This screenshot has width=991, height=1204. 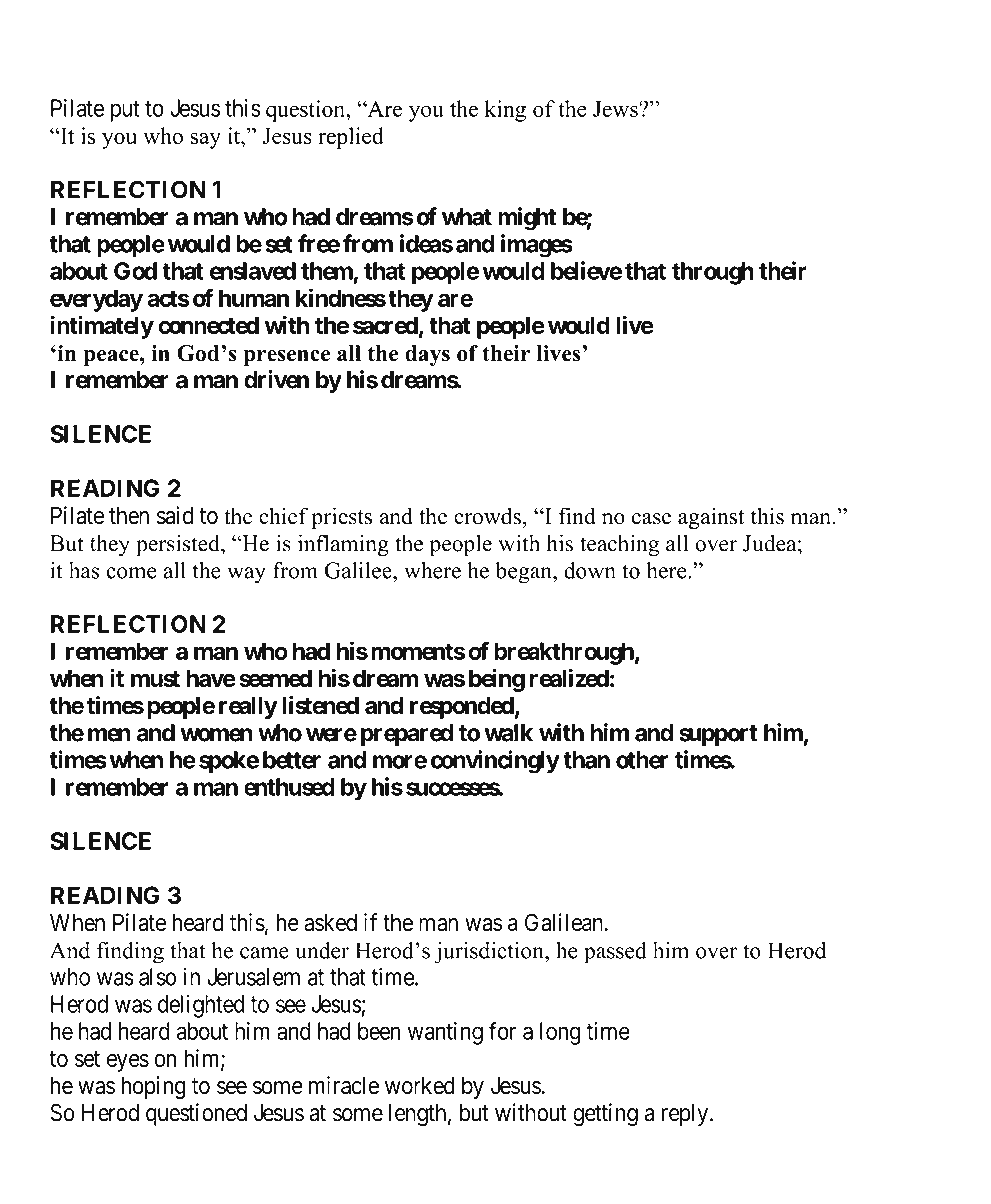 What do you see at coordinates (616, 109) in the screenshot?
I see `Jews` at bounding box center [616, 109].
